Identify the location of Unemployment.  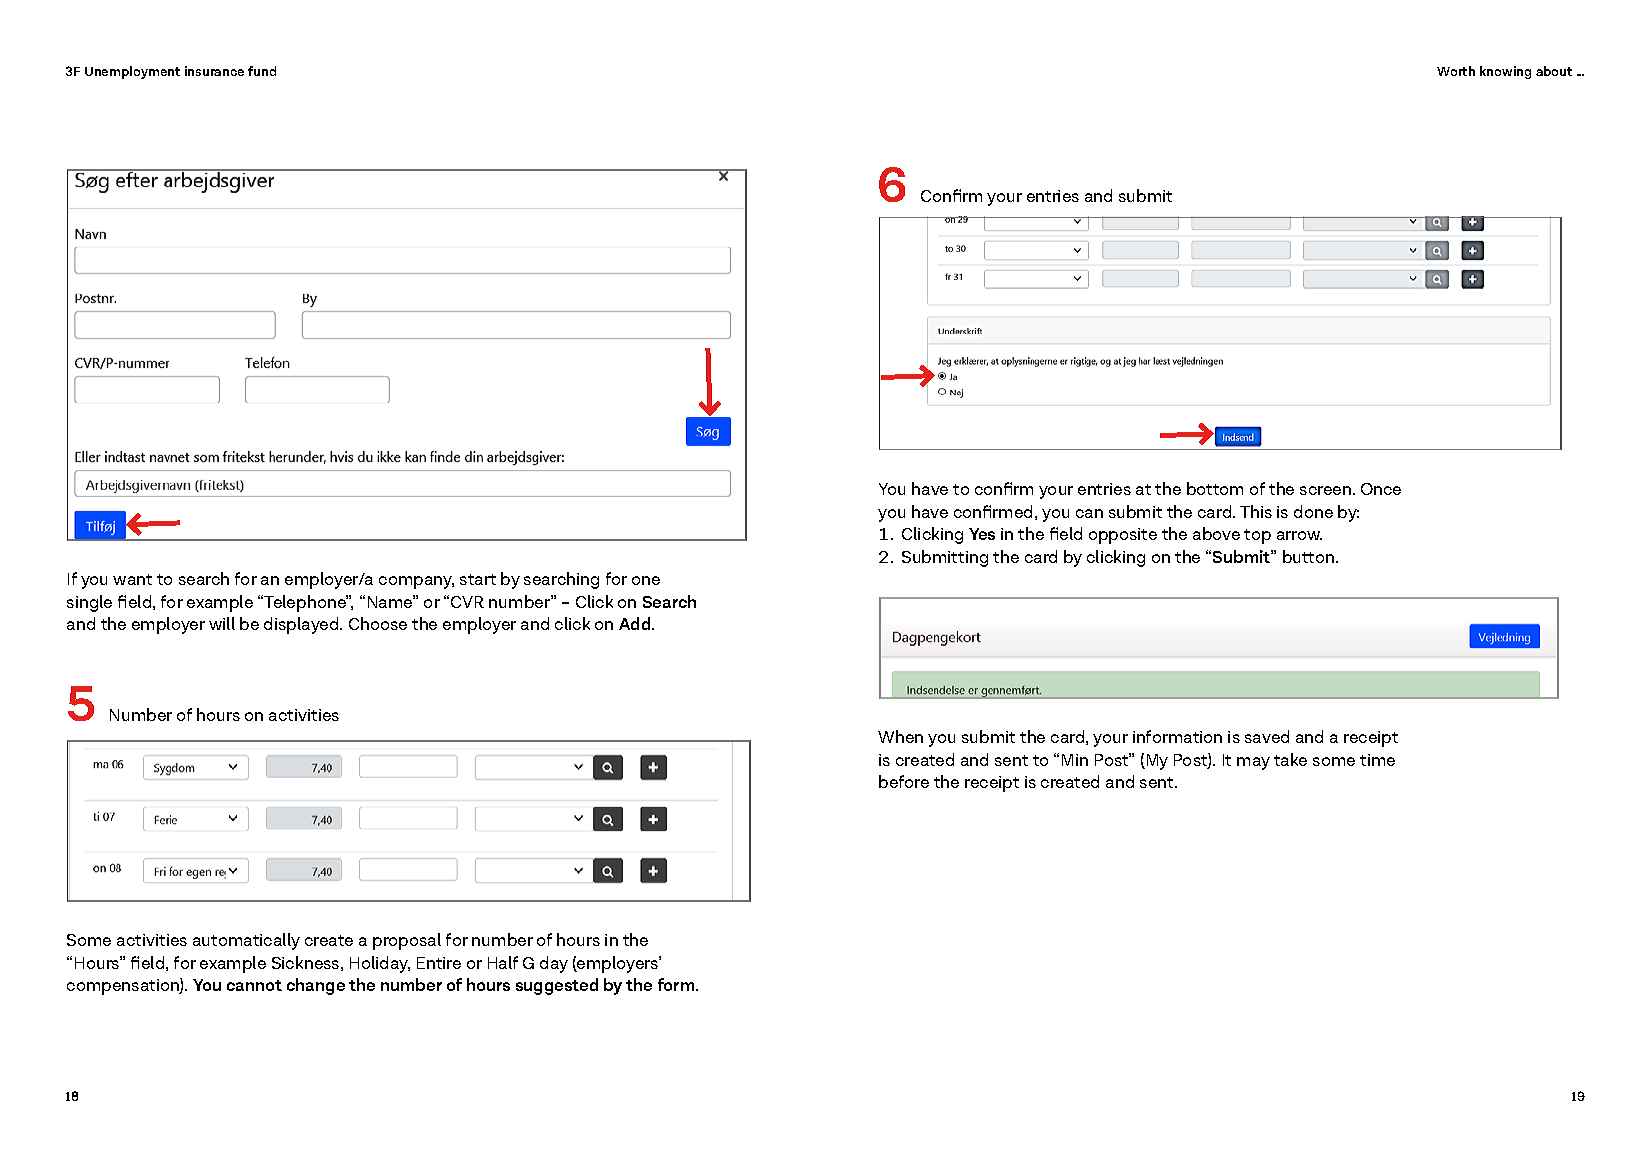
(132, 72).
